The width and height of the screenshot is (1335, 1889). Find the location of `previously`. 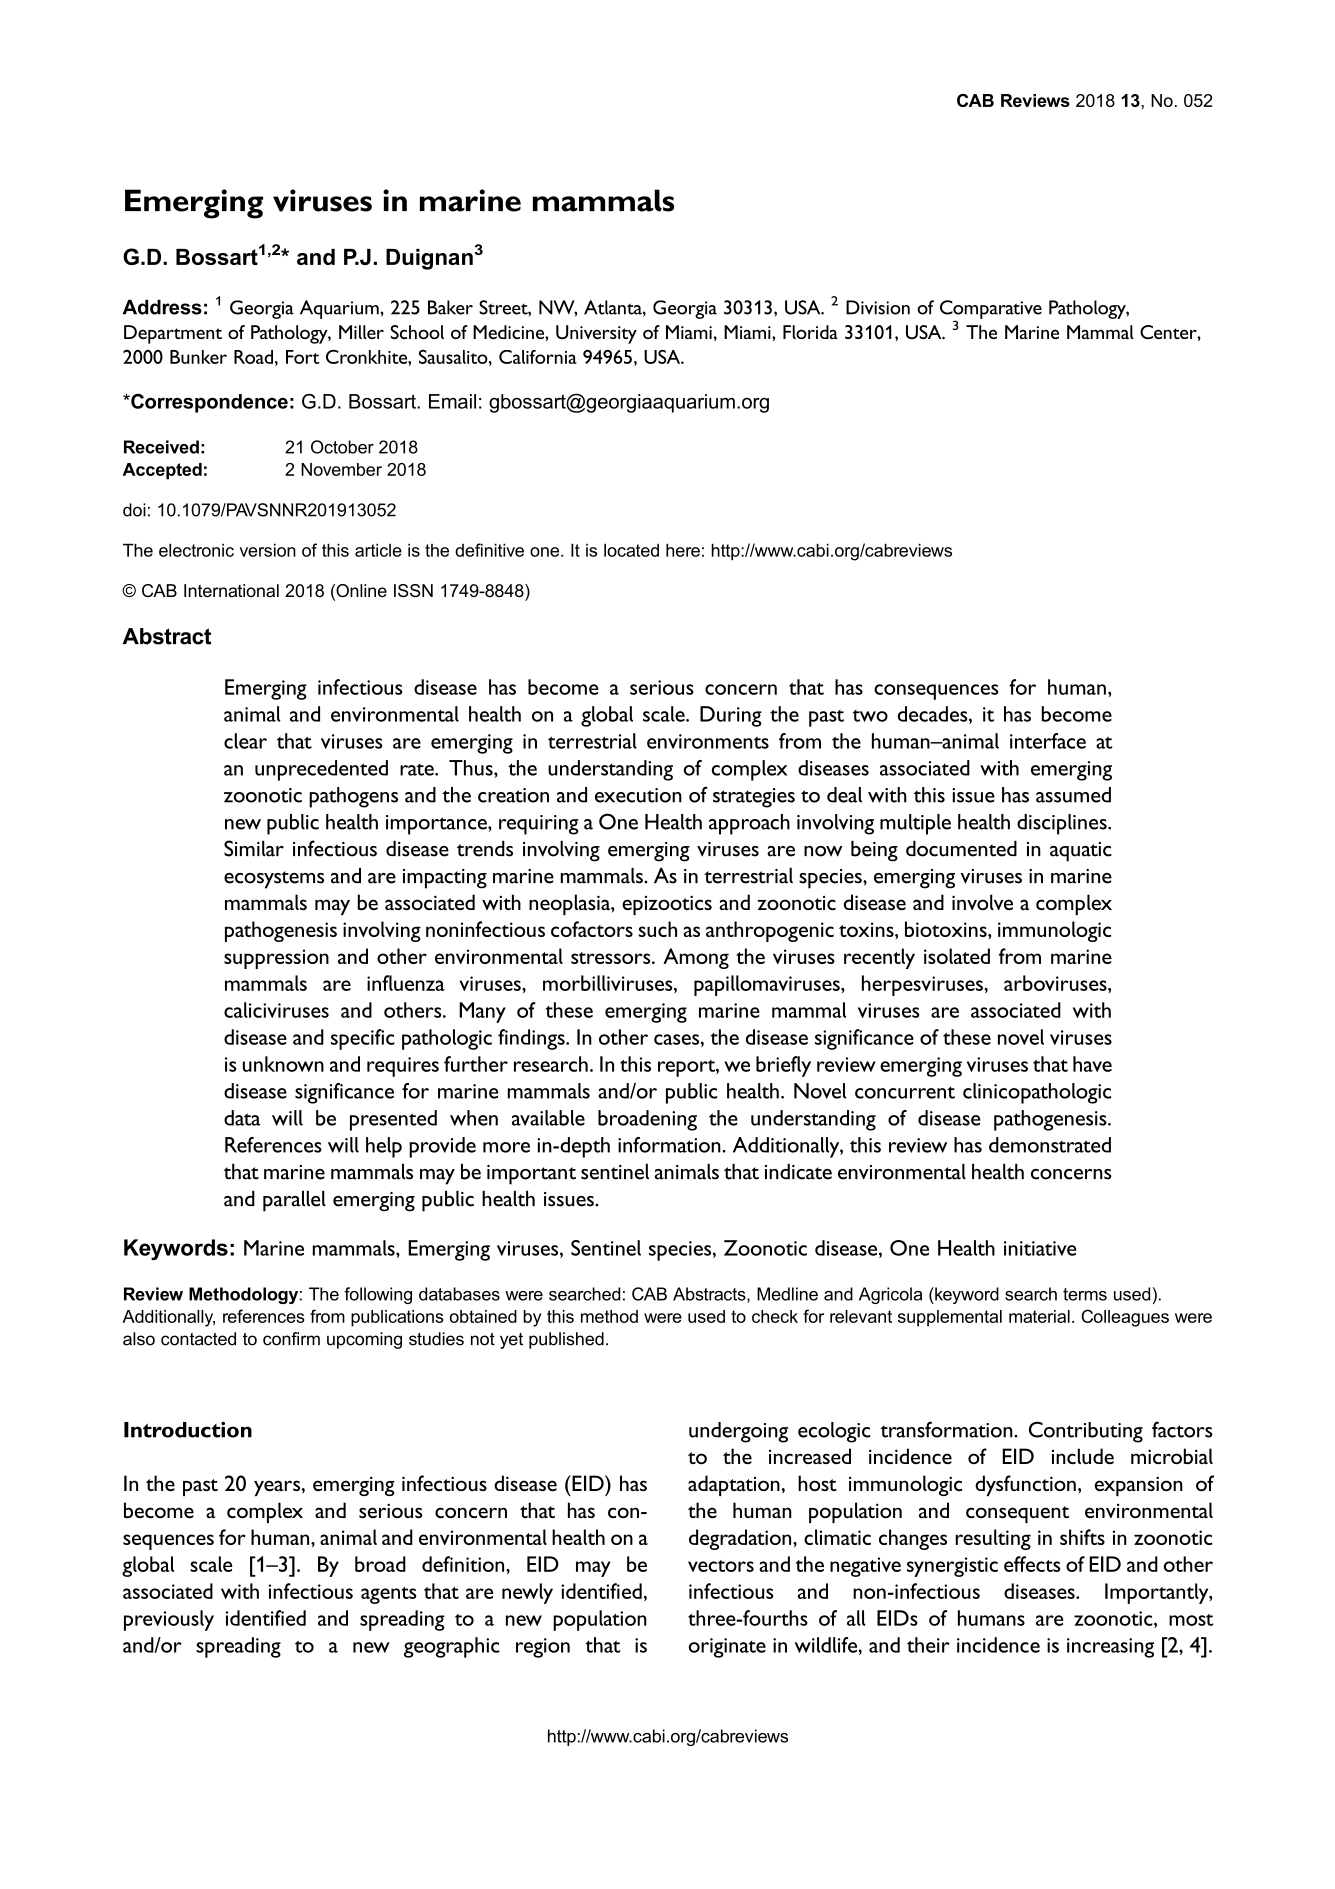

previously is located at coordinates (169, 1620).
